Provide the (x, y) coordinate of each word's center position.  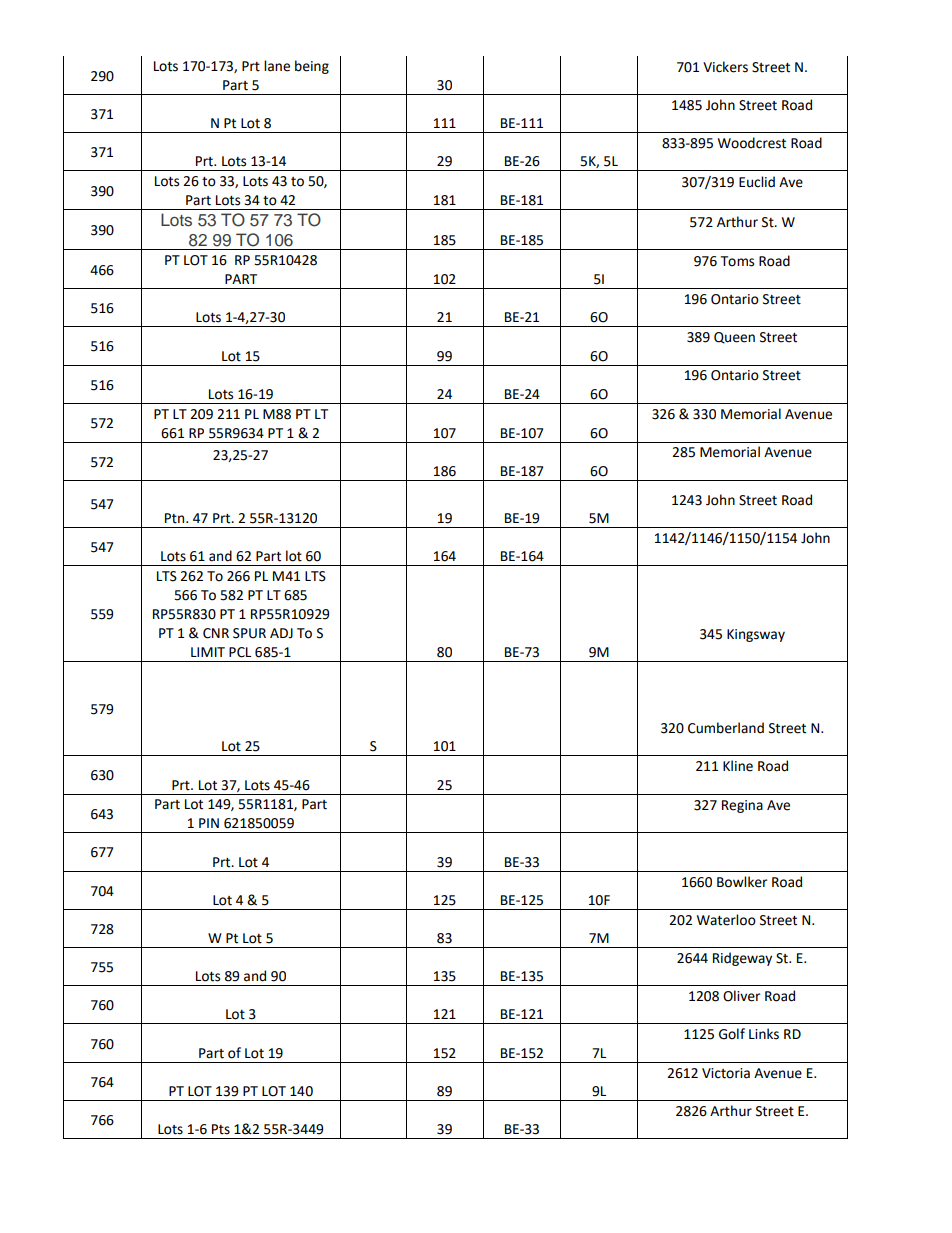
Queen (734, 338)
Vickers (725, 67)
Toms (737, 261)
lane (277, 66)
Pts (221, 1129)
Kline (738, 766)
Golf (732, 1034)
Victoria (726, 1073)
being (312, 67)
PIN (209, 823)
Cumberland (726, 728)
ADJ (281, 633)
